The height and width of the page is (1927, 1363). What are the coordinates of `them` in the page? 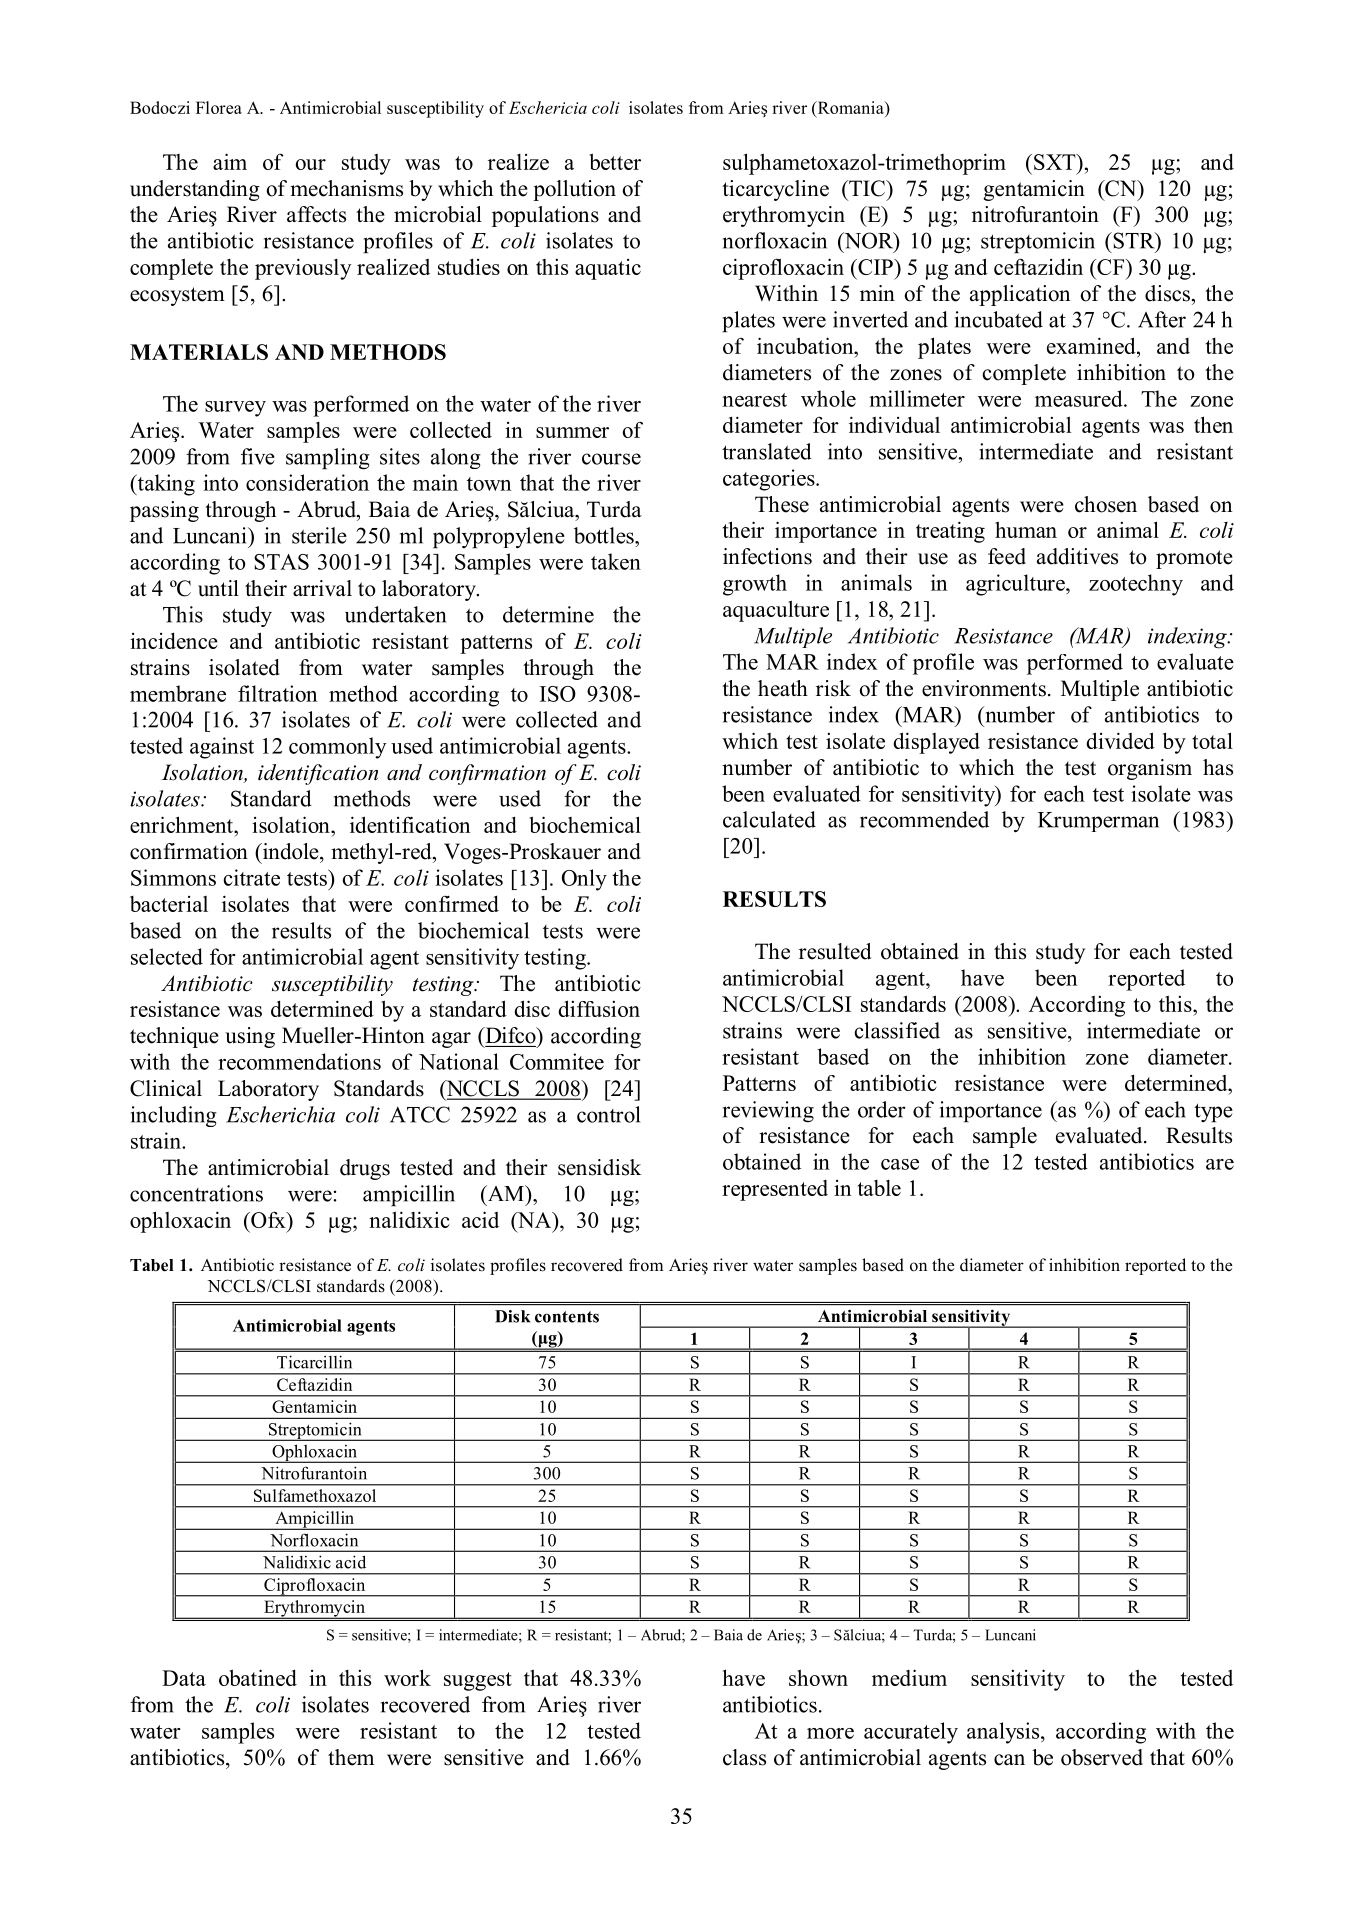 It's located at (351, 1757).
